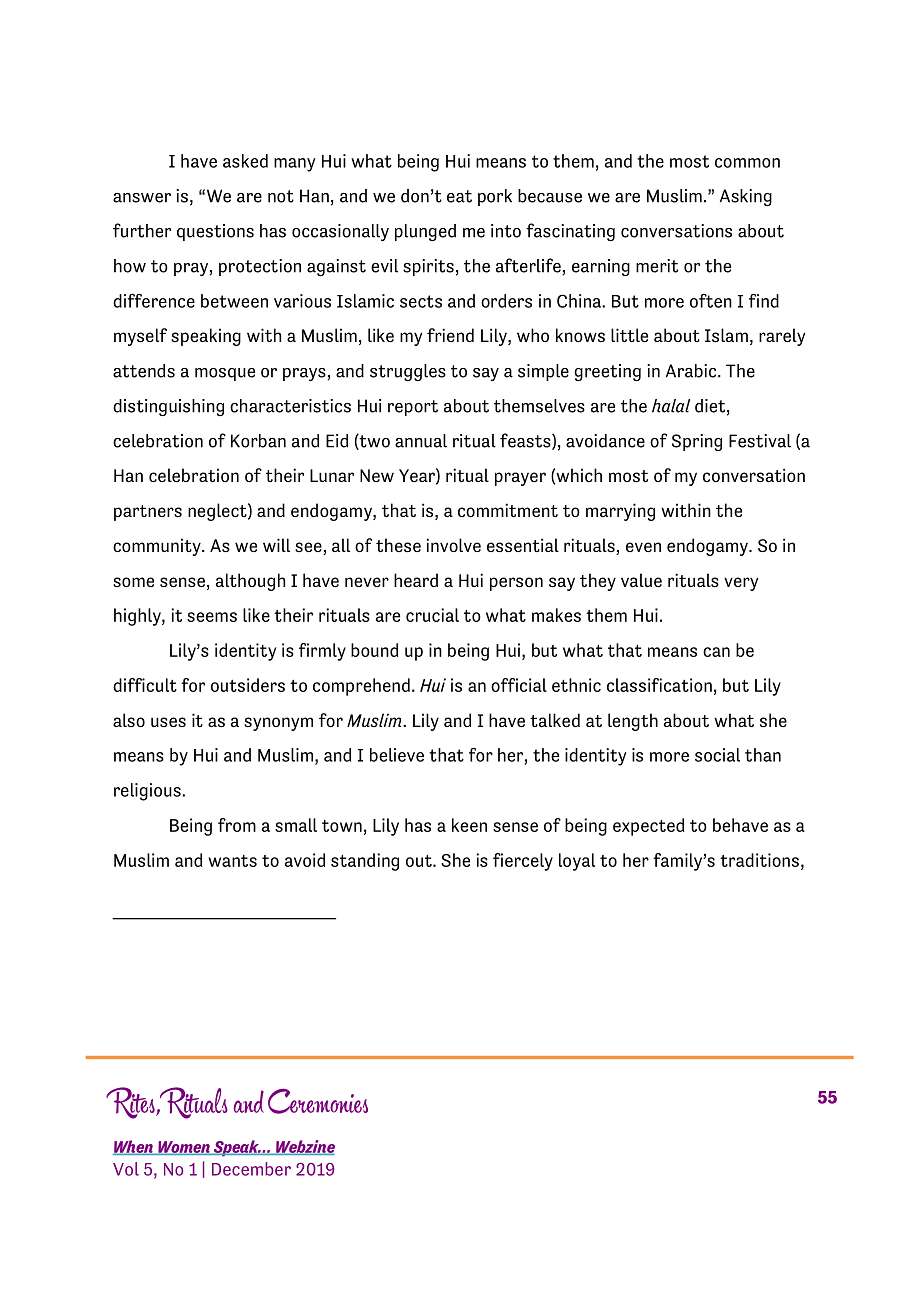 This screenshot has width=924, height=1308. What do you see at coordinates (184, 1148) in the screenshot?
I see `Women` at bounding box center [184, 1148].
